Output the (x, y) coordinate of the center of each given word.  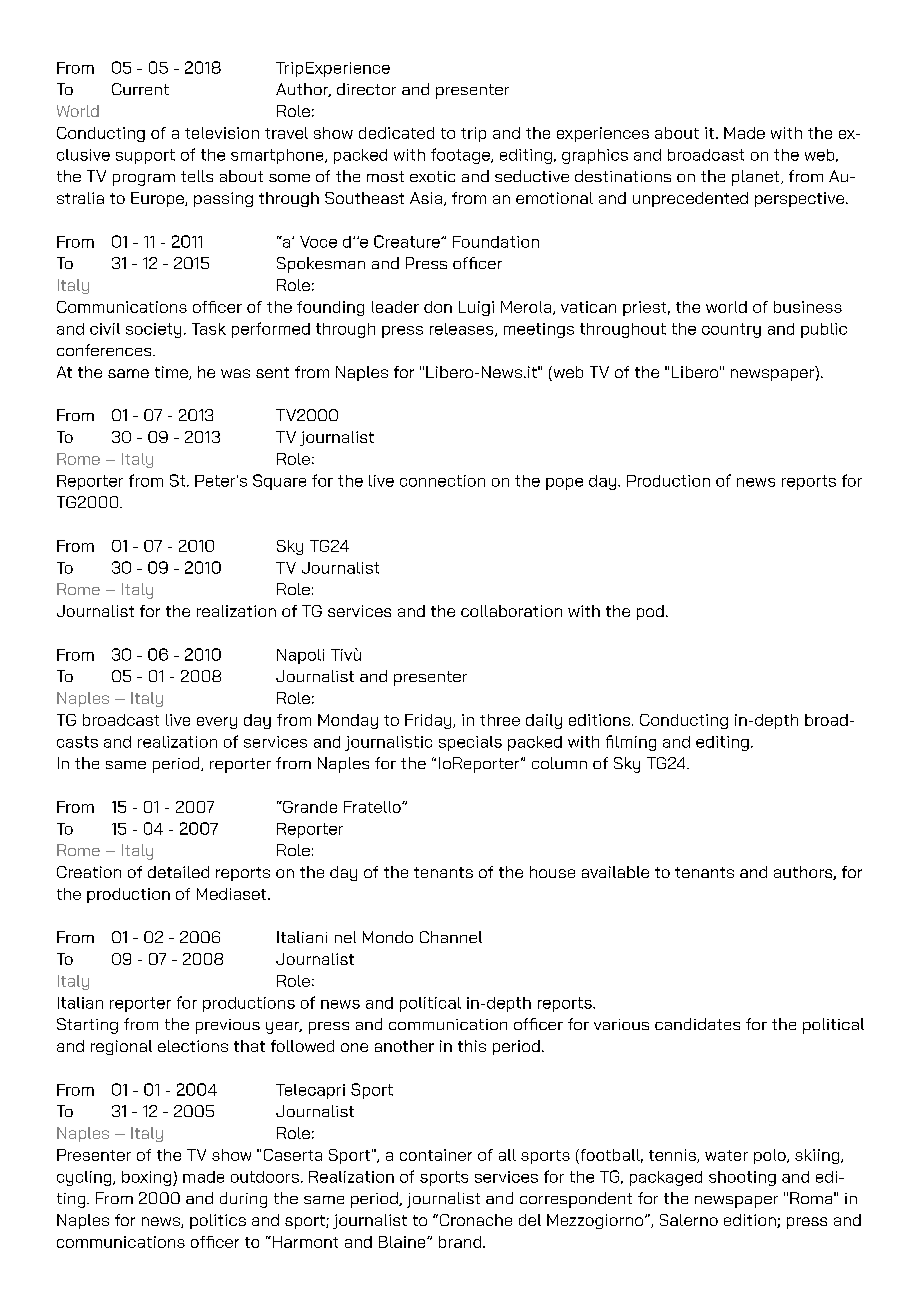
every (217, 723)
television (222, 133)
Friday (429, 721)
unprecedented (690, 199)
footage (461, 156)
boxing (148, 1178)
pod (650, 612)
